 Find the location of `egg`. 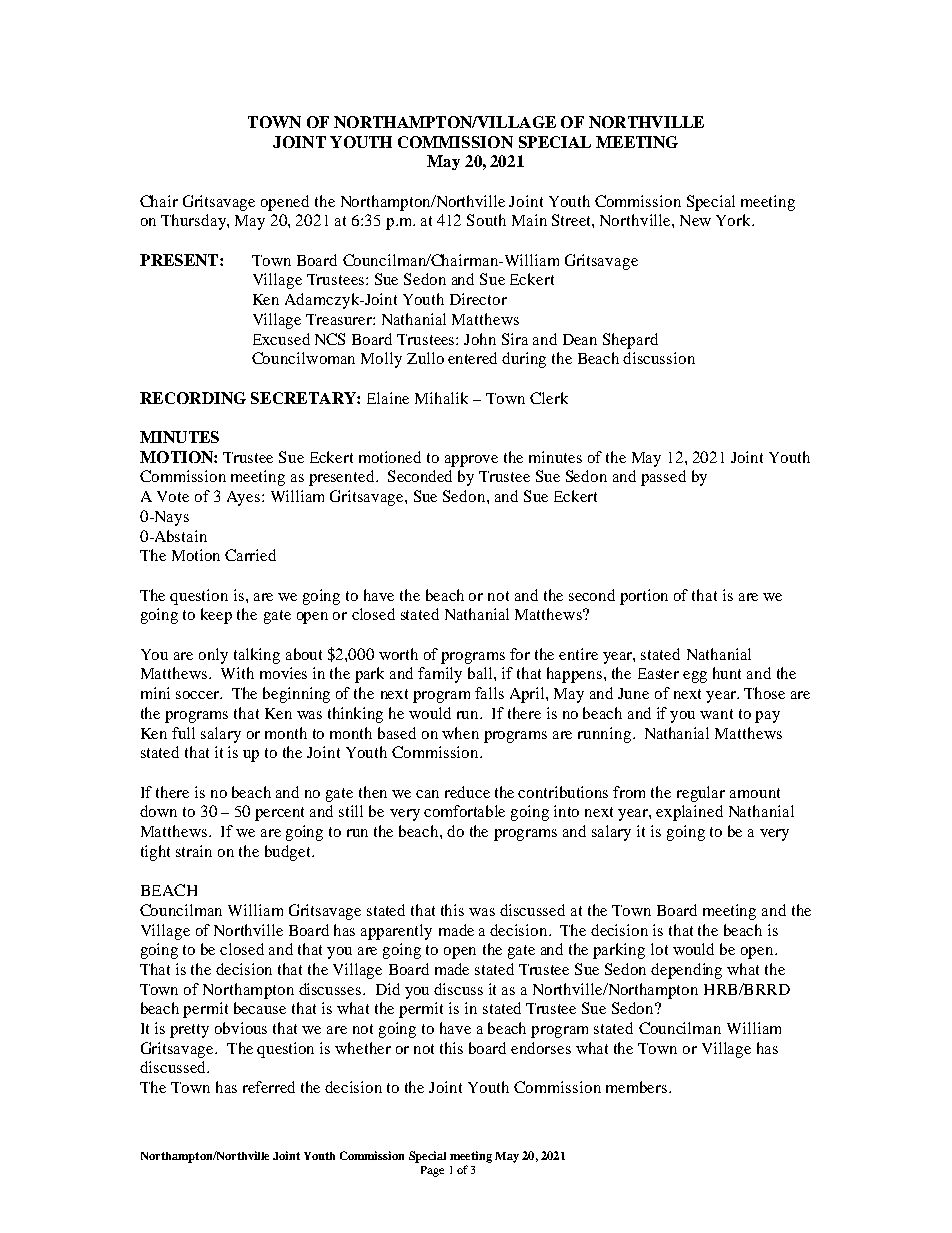

egg is located at coordinates (695, 677).
